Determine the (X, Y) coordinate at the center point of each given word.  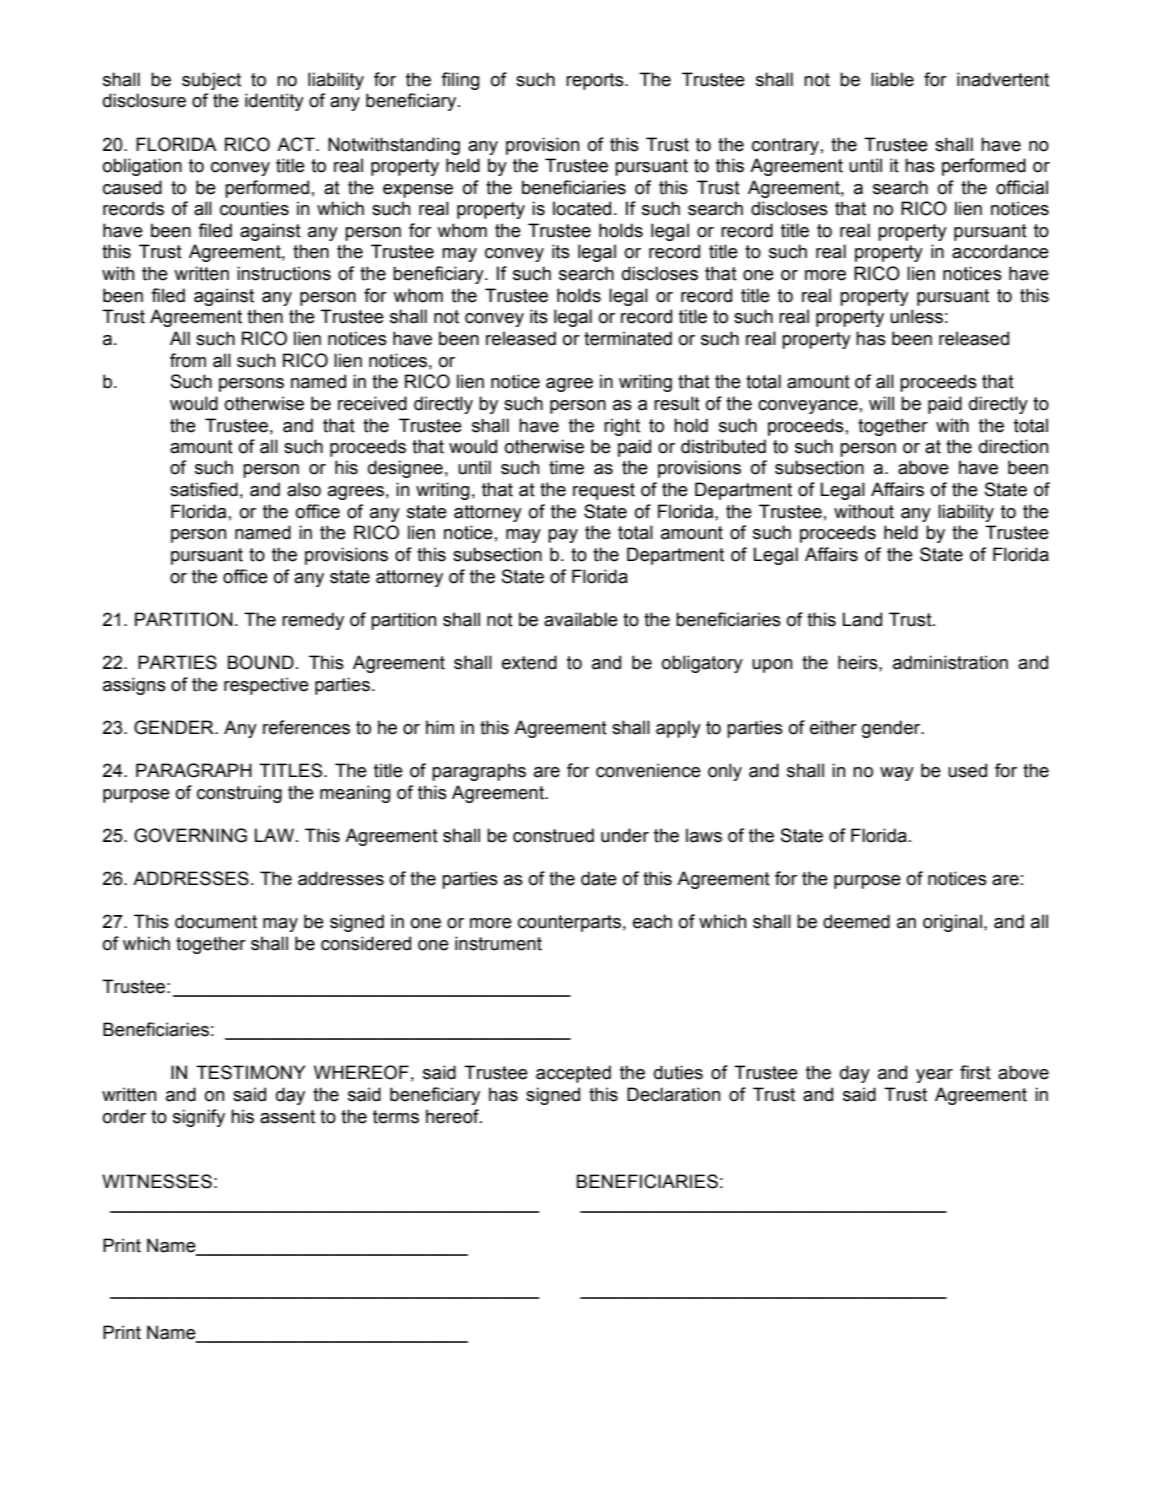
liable (892, 79)
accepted (573, 1074)
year (934, 1076)
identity (274, 102)
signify (199, 1118)
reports (596, 81)
